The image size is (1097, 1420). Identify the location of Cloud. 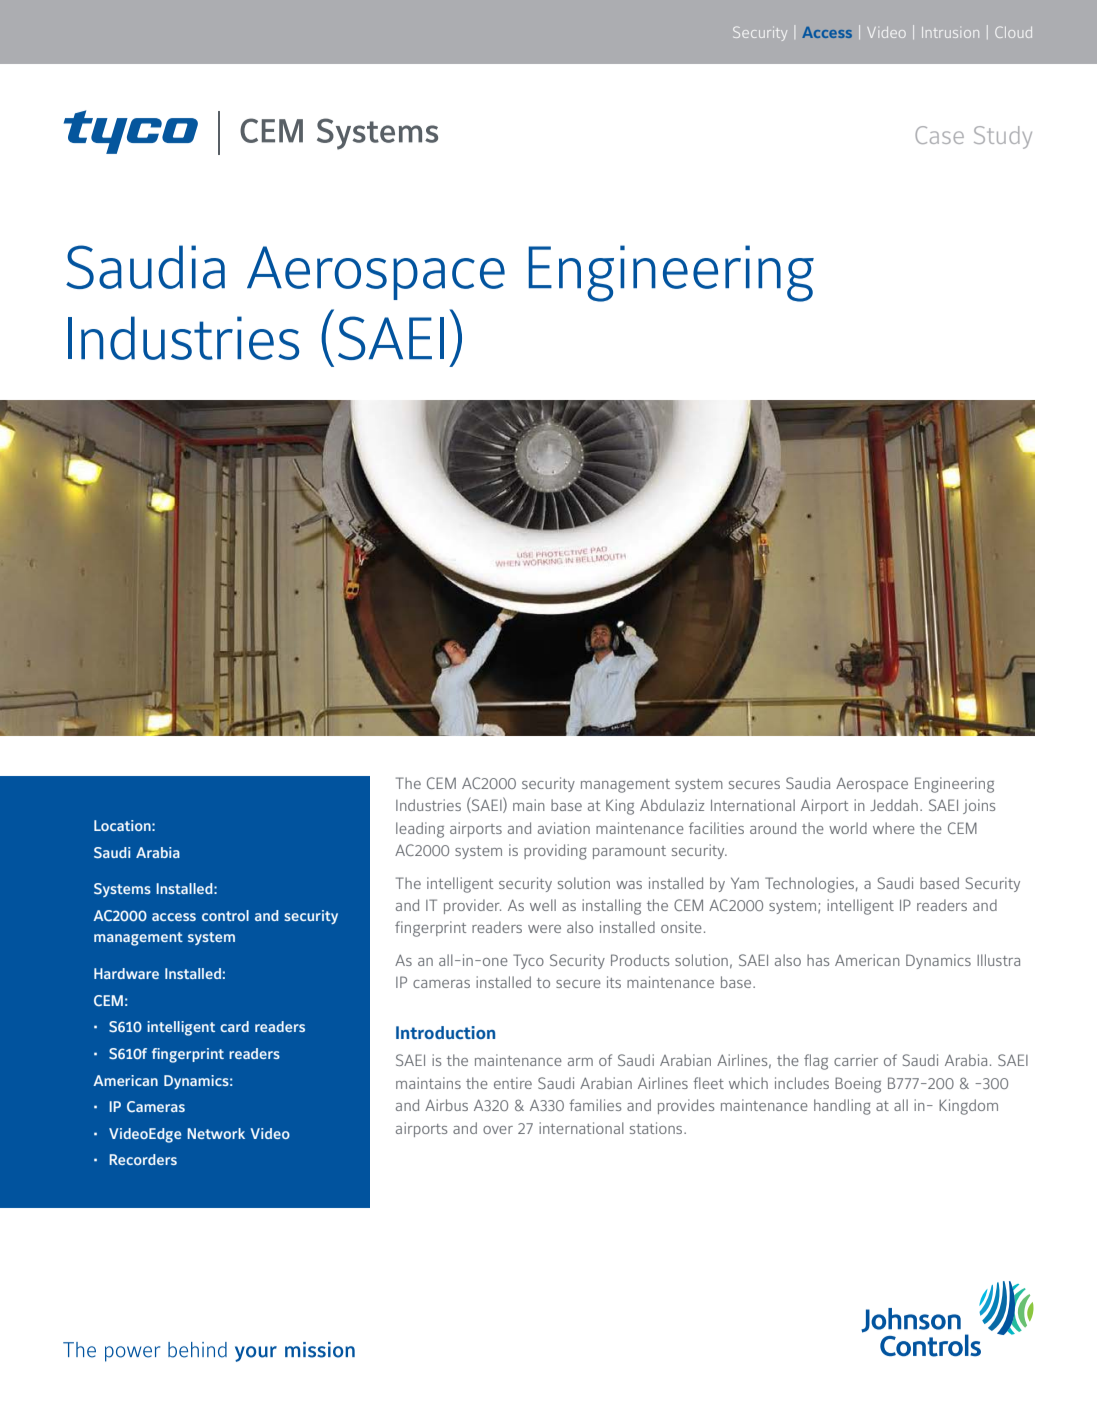
(1013, 32).
